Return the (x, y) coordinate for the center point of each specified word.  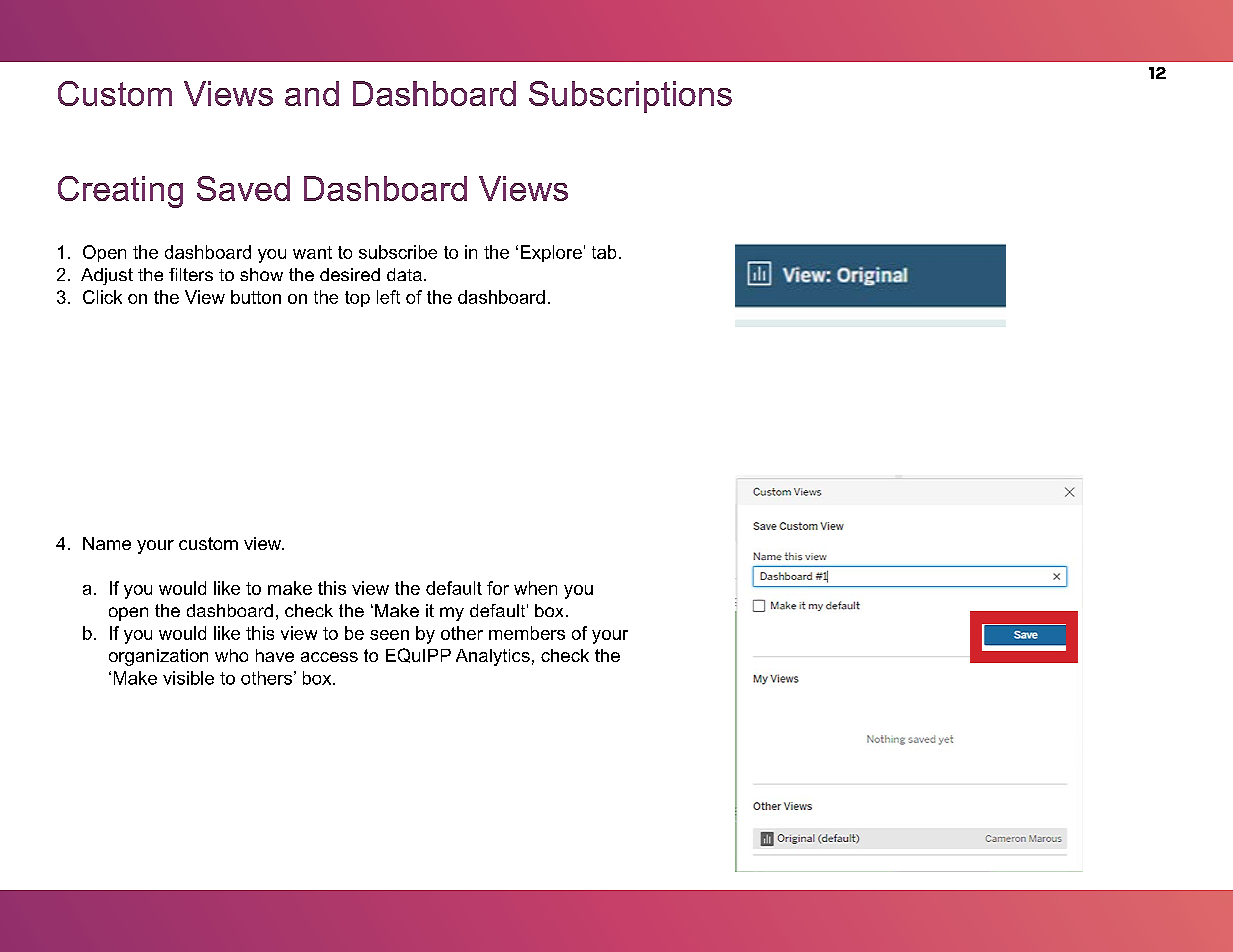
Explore (551, 253)
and (312, 93)
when (535, 588)
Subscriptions (630, 97)
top (357, 299)
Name (107, 543)
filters (191, 274)
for (498, 588)
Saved (243, 188)
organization (158, 657)
